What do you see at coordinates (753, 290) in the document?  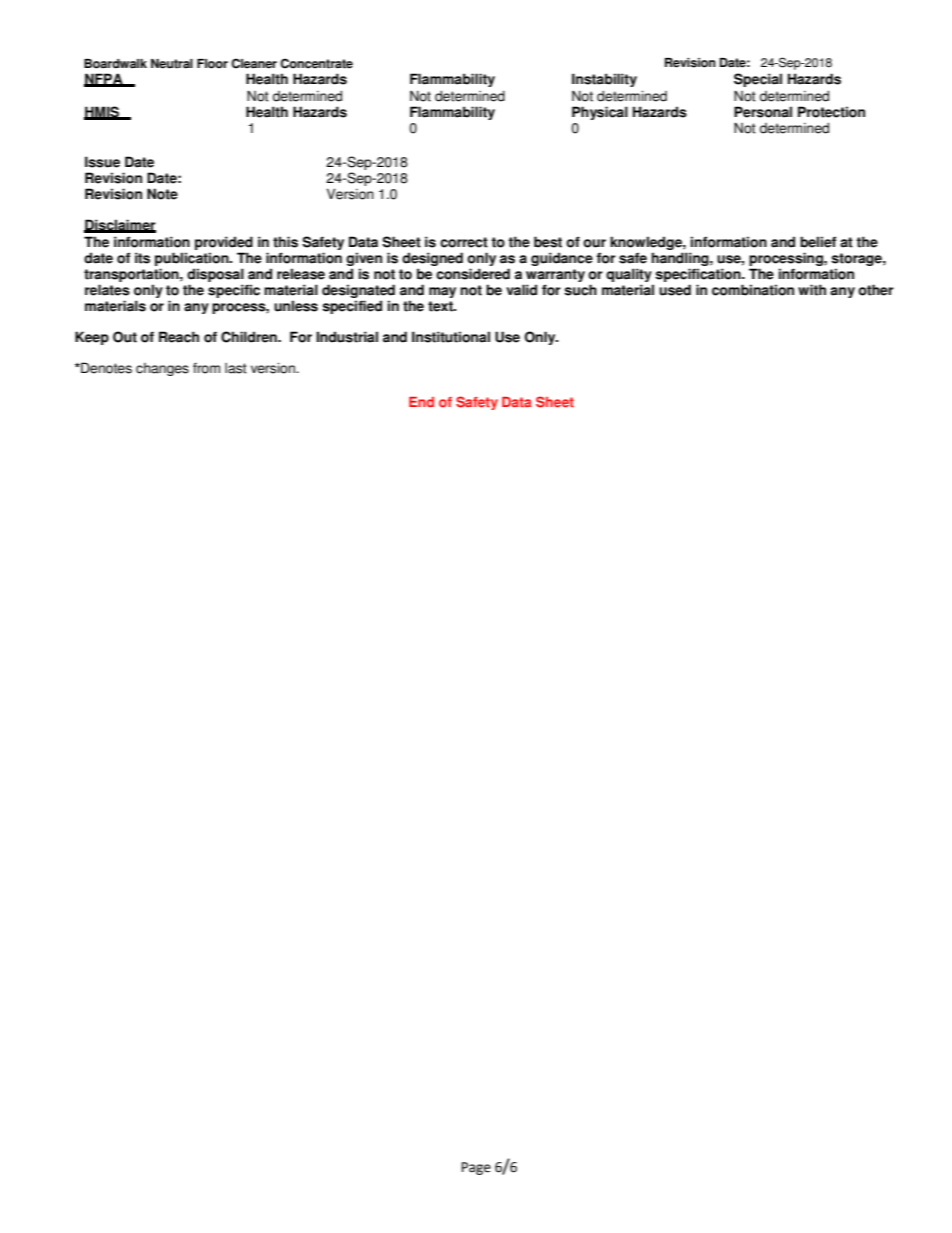 I see `combination` at bounding box center [753, 290].
